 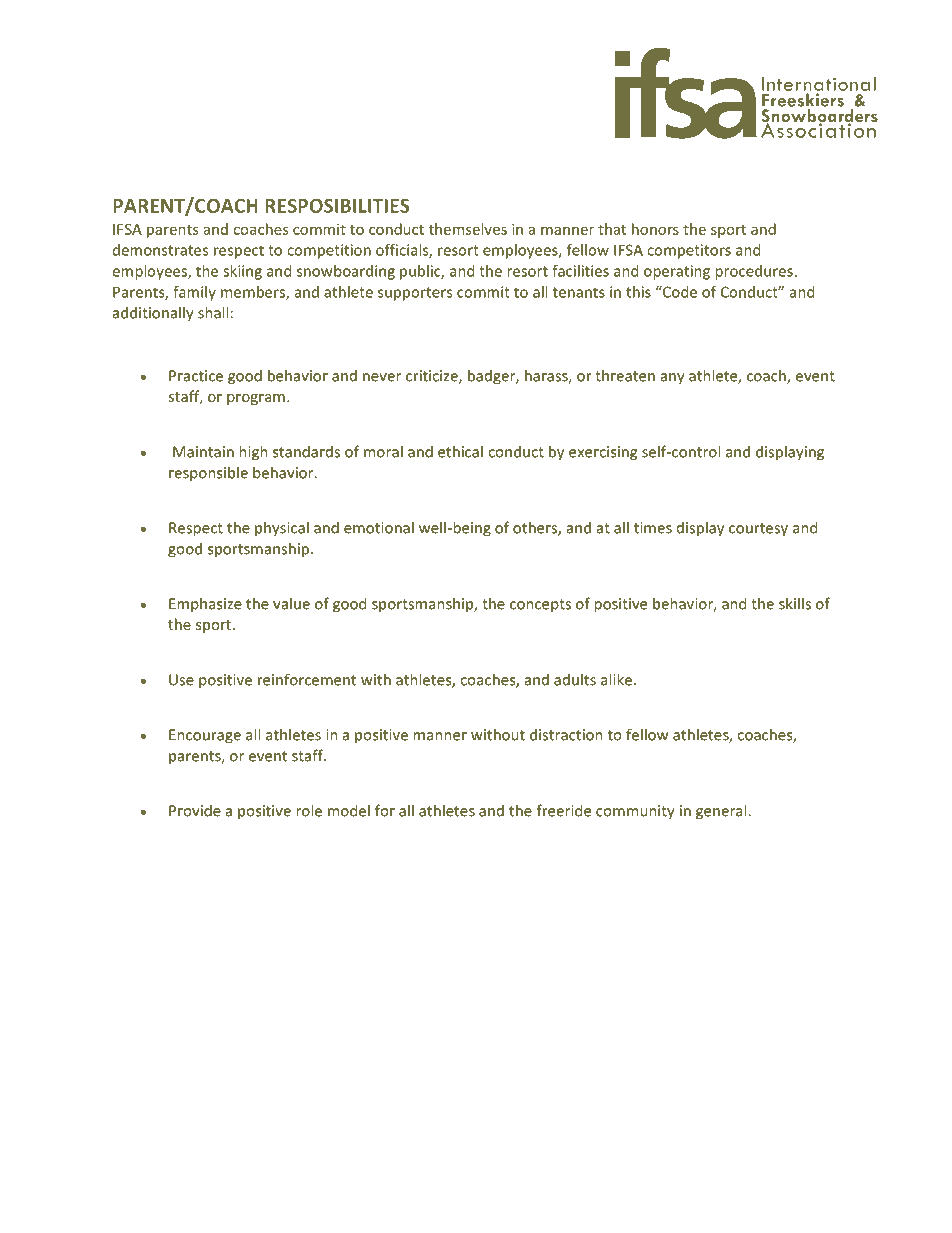 I want to click on competitors, so click(x=689, y=251).
